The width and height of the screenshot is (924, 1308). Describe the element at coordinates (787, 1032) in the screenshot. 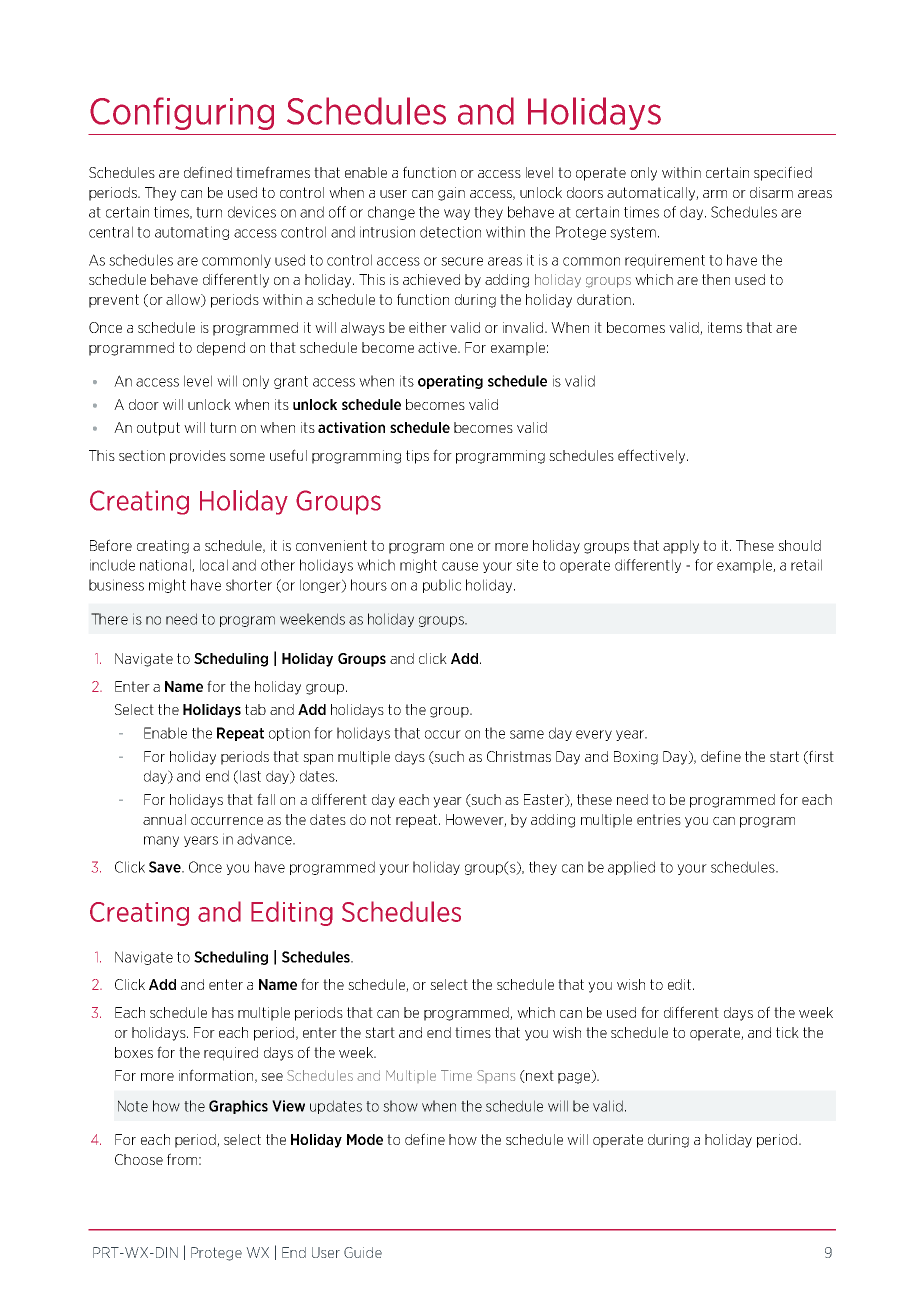

I see `tick` at that location.
